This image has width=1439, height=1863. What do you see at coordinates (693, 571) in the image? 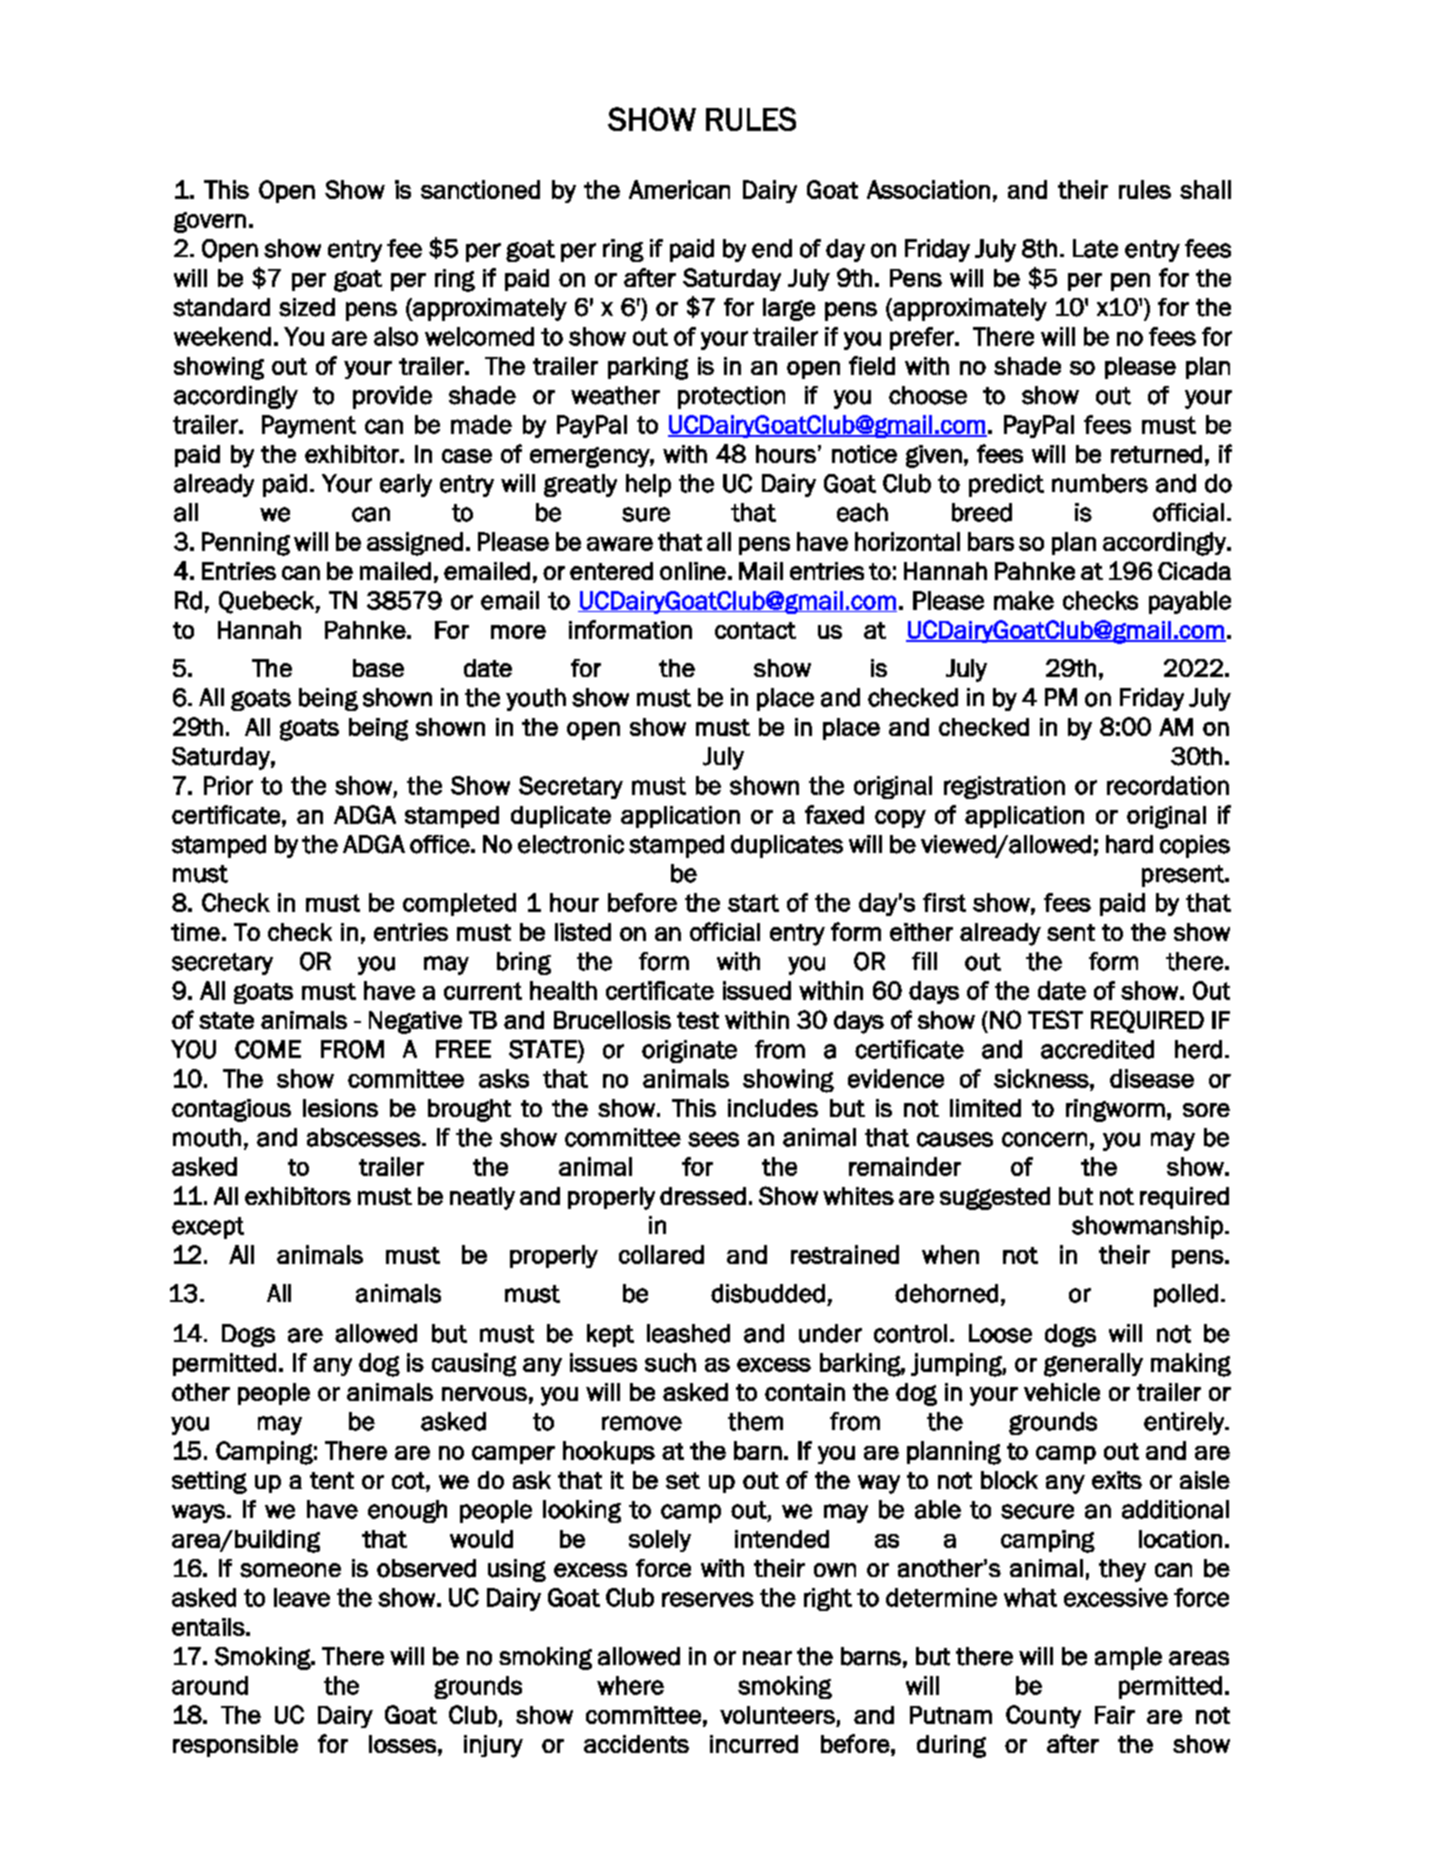
I see `online` at bounding box center [693, 571].
